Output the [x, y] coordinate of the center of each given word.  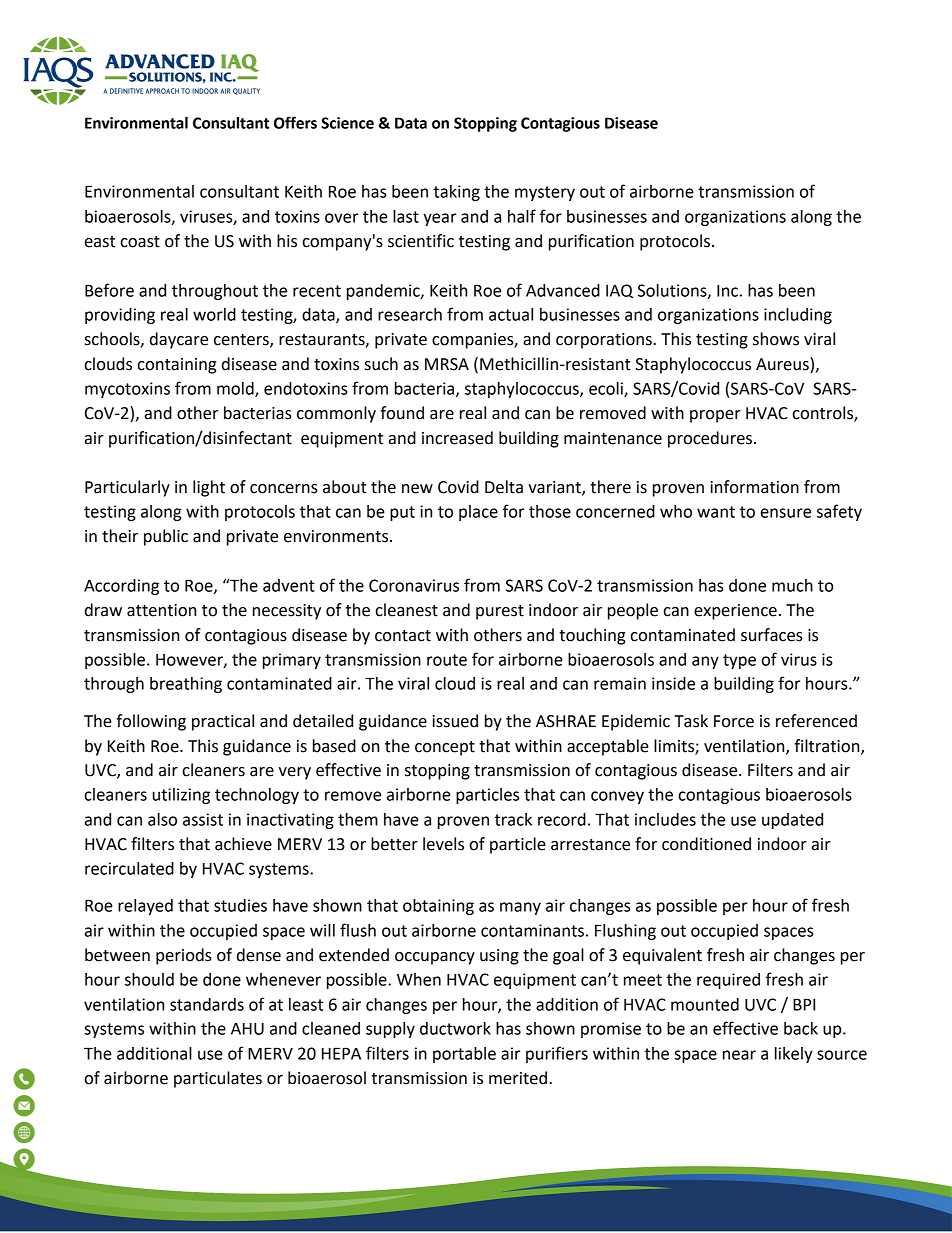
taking [457, 193]
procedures [710, 439]
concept [445, 748]
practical [223, 722]
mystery [545, 193]
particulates [218, 1079]
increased [457, 438]
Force [734, 721]
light [209, 488]
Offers [295, 122]
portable [464, 1055]
